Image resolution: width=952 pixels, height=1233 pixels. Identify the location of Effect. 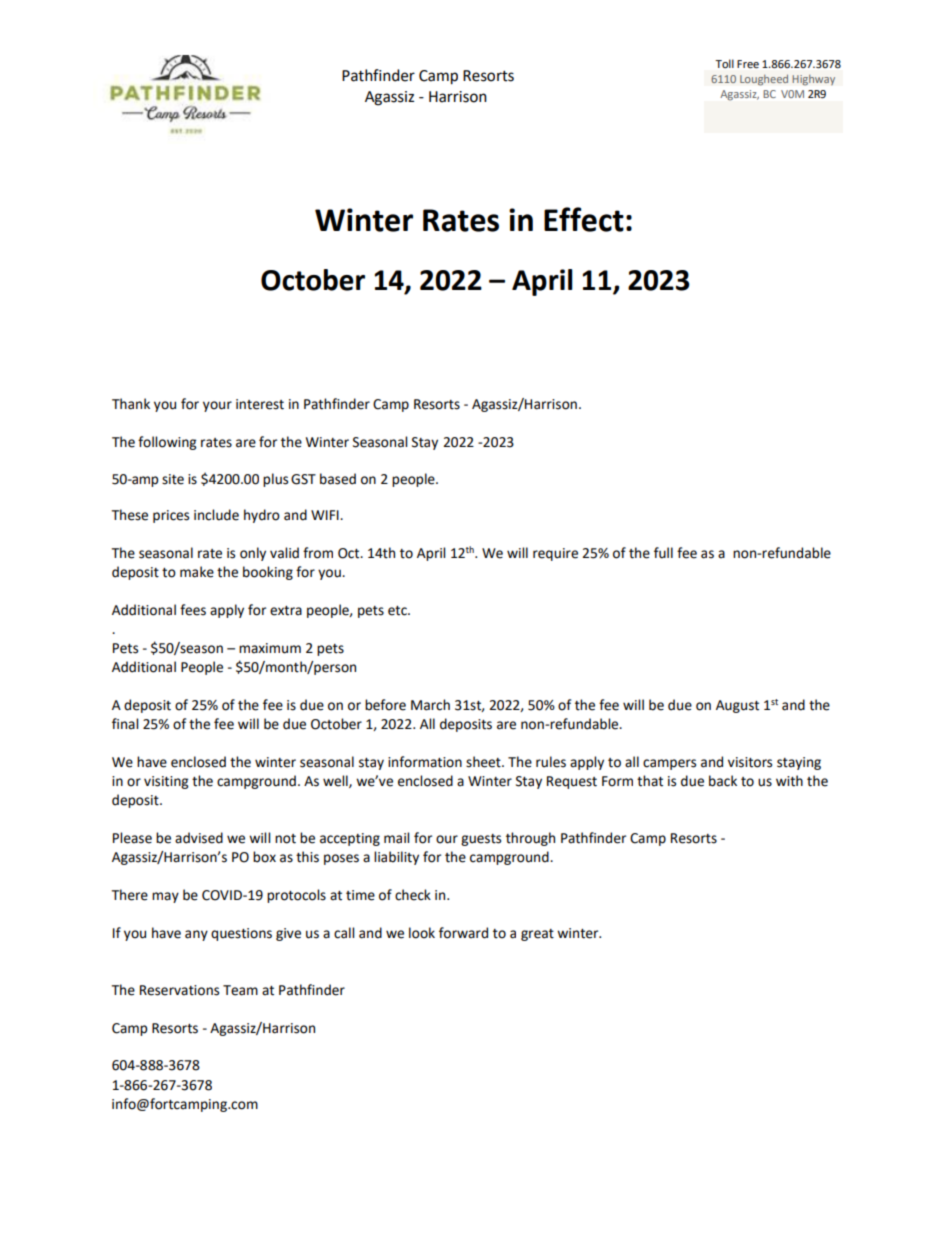
(584, 219).
